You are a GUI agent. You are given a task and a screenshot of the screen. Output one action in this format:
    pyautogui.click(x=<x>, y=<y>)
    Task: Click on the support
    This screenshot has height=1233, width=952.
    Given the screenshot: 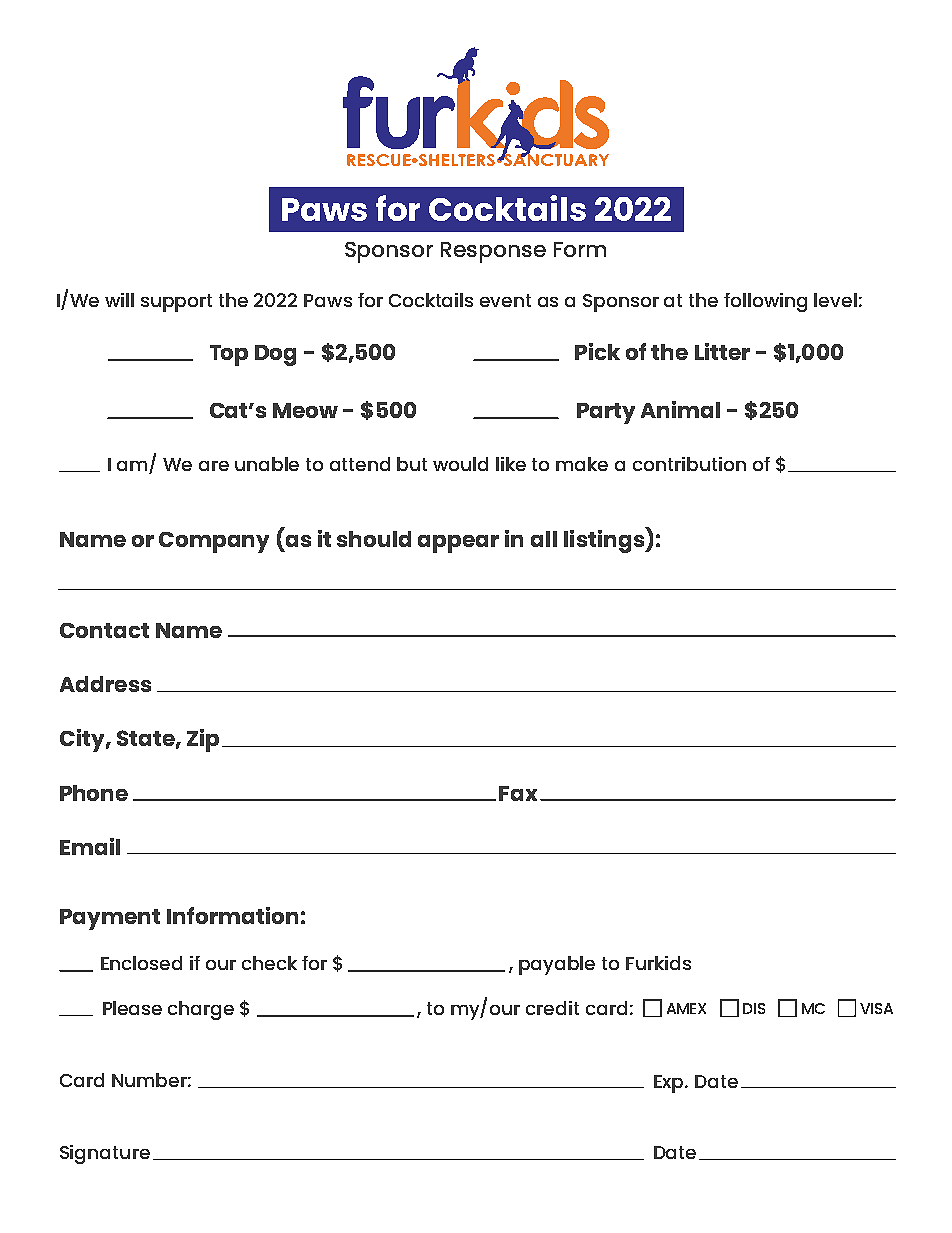 What is the action you would take?
    pyautogui.click(x=176, y=303)
